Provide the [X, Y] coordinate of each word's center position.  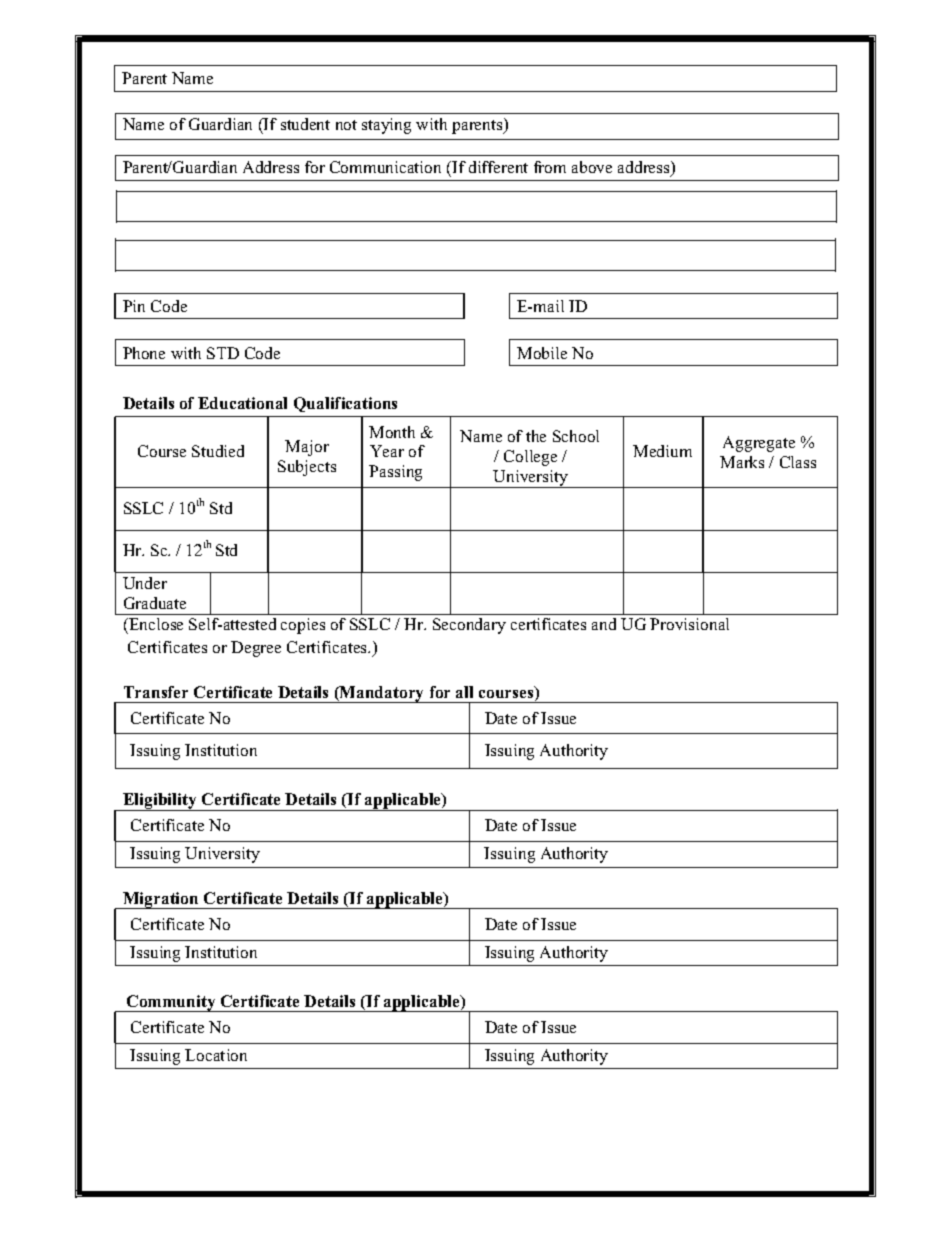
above [592, 167]
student [305, 124]
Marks [742, 462]
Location [216, 1055]
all [464, 692]
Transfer [156, 692]
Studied [218, 451]
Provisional [689, 624]
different [498, 167]
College [530, 458]
